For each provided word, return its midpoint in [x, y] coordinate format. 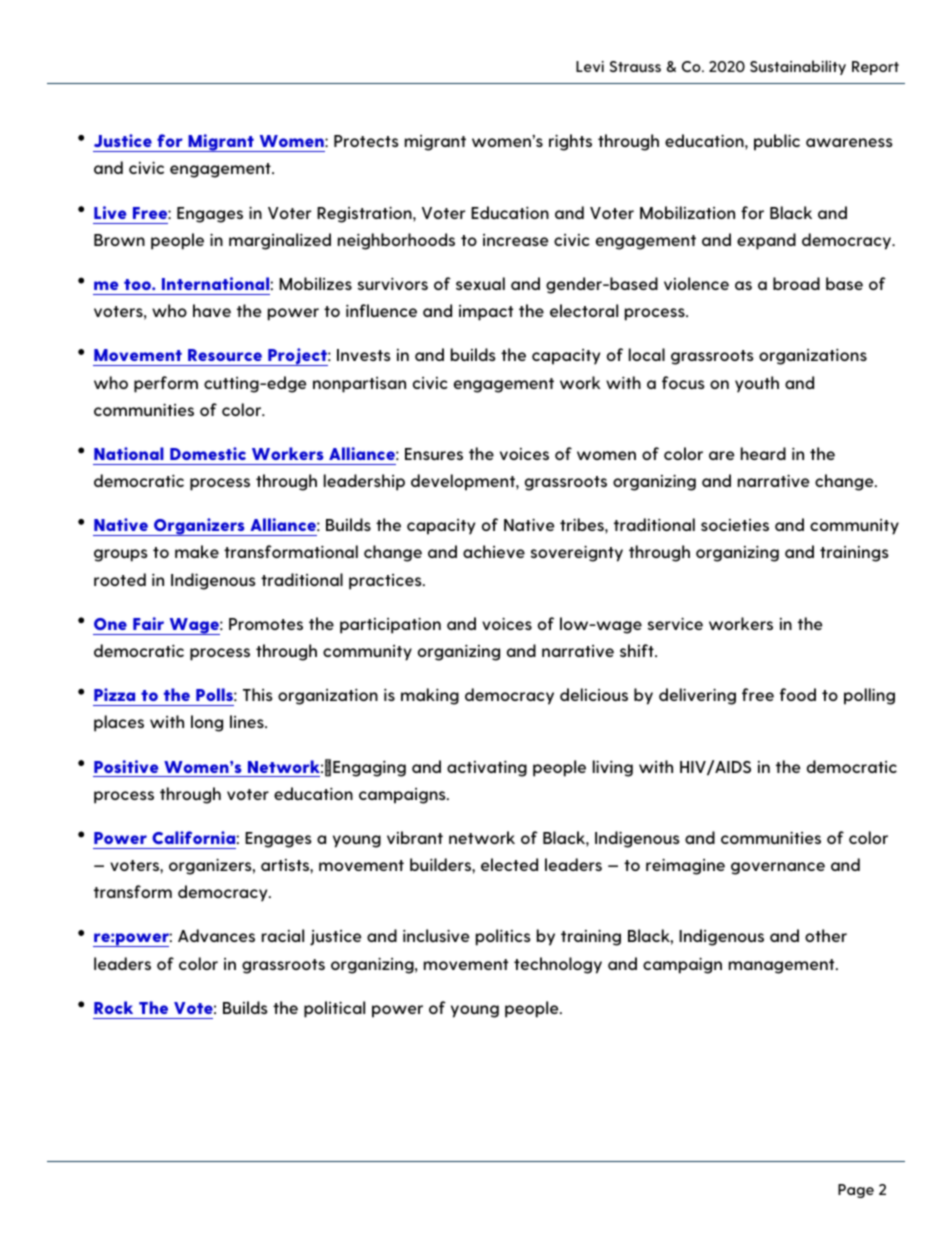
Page [856, 1191]
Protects [366, 141]
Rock [113, 1007]
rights [570, 142]
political [334, 1009]
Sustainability [798, 67]
